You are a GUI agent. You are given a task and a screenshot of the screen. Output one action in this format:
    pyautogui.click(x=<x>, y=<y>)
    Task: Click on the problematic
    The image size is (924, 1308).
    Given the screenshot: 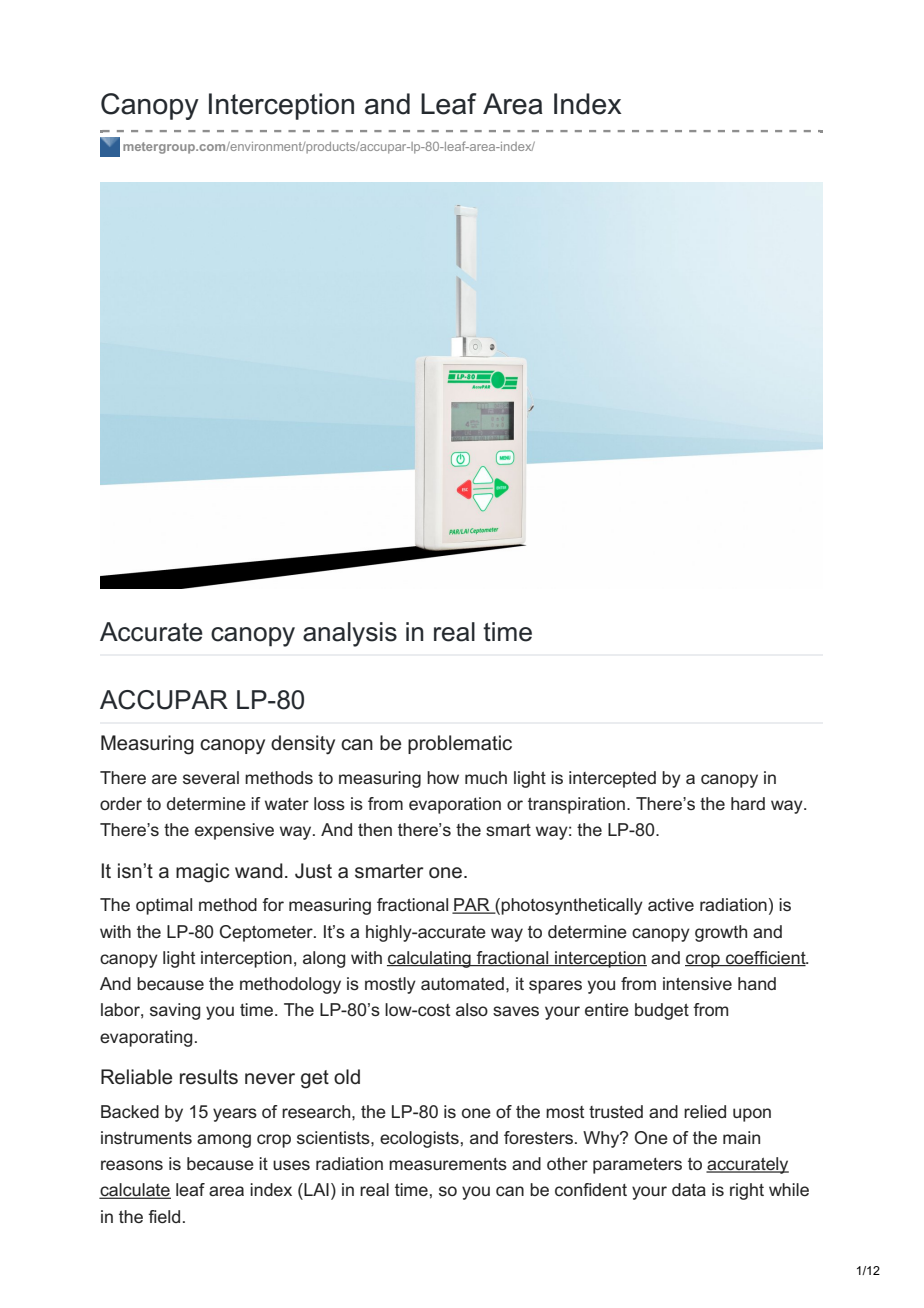 What is the action you would take?
    pyautogui.click(x=460, y=744)
